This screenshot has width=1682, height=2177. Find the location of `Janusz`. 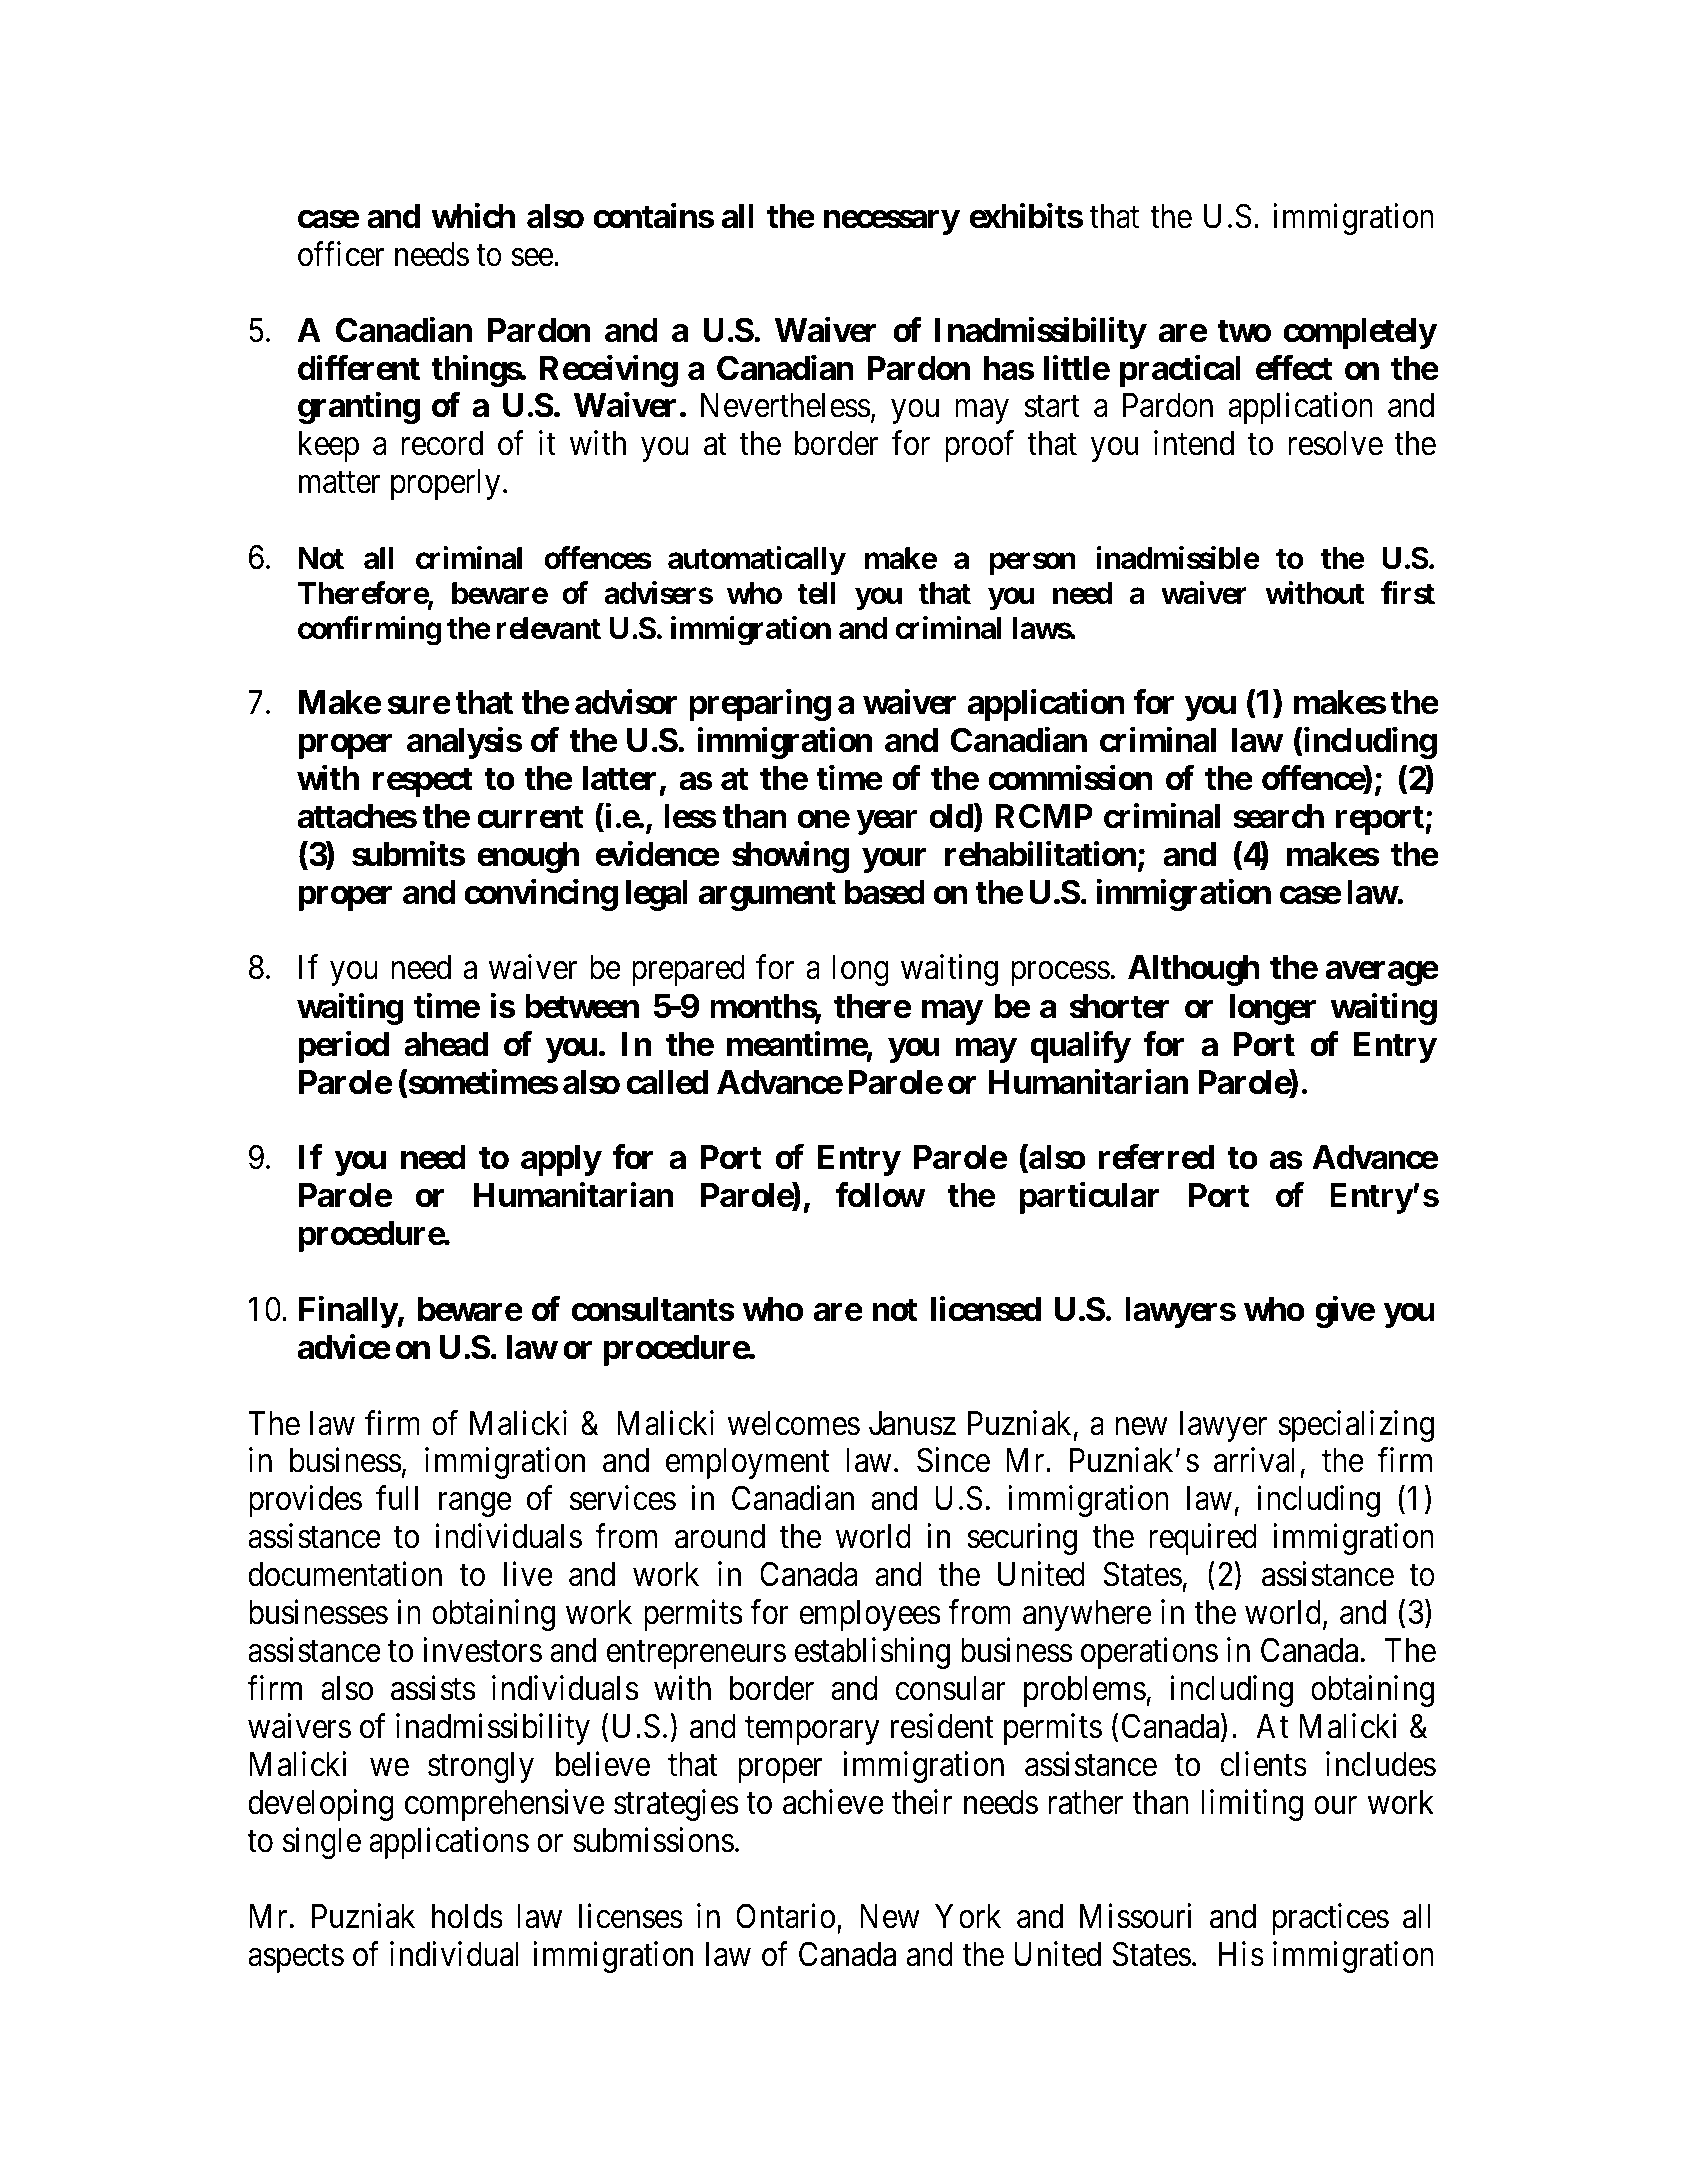

Janusz is located at coordinates (912, 1423).
